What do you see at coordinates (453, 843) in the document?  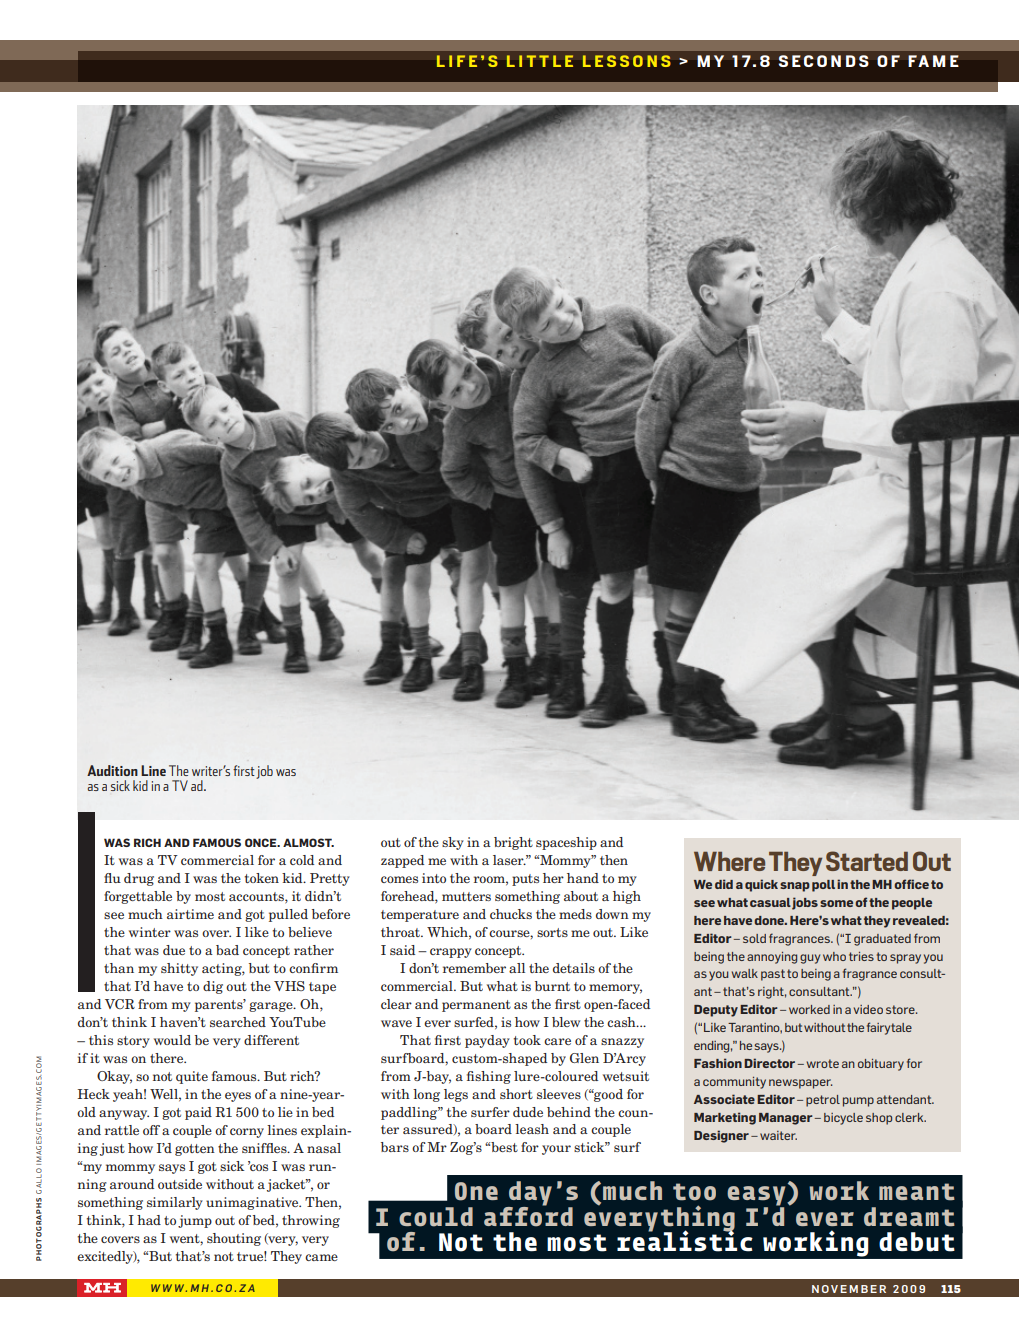 I see `sky` at bounding box center [453, 843].
